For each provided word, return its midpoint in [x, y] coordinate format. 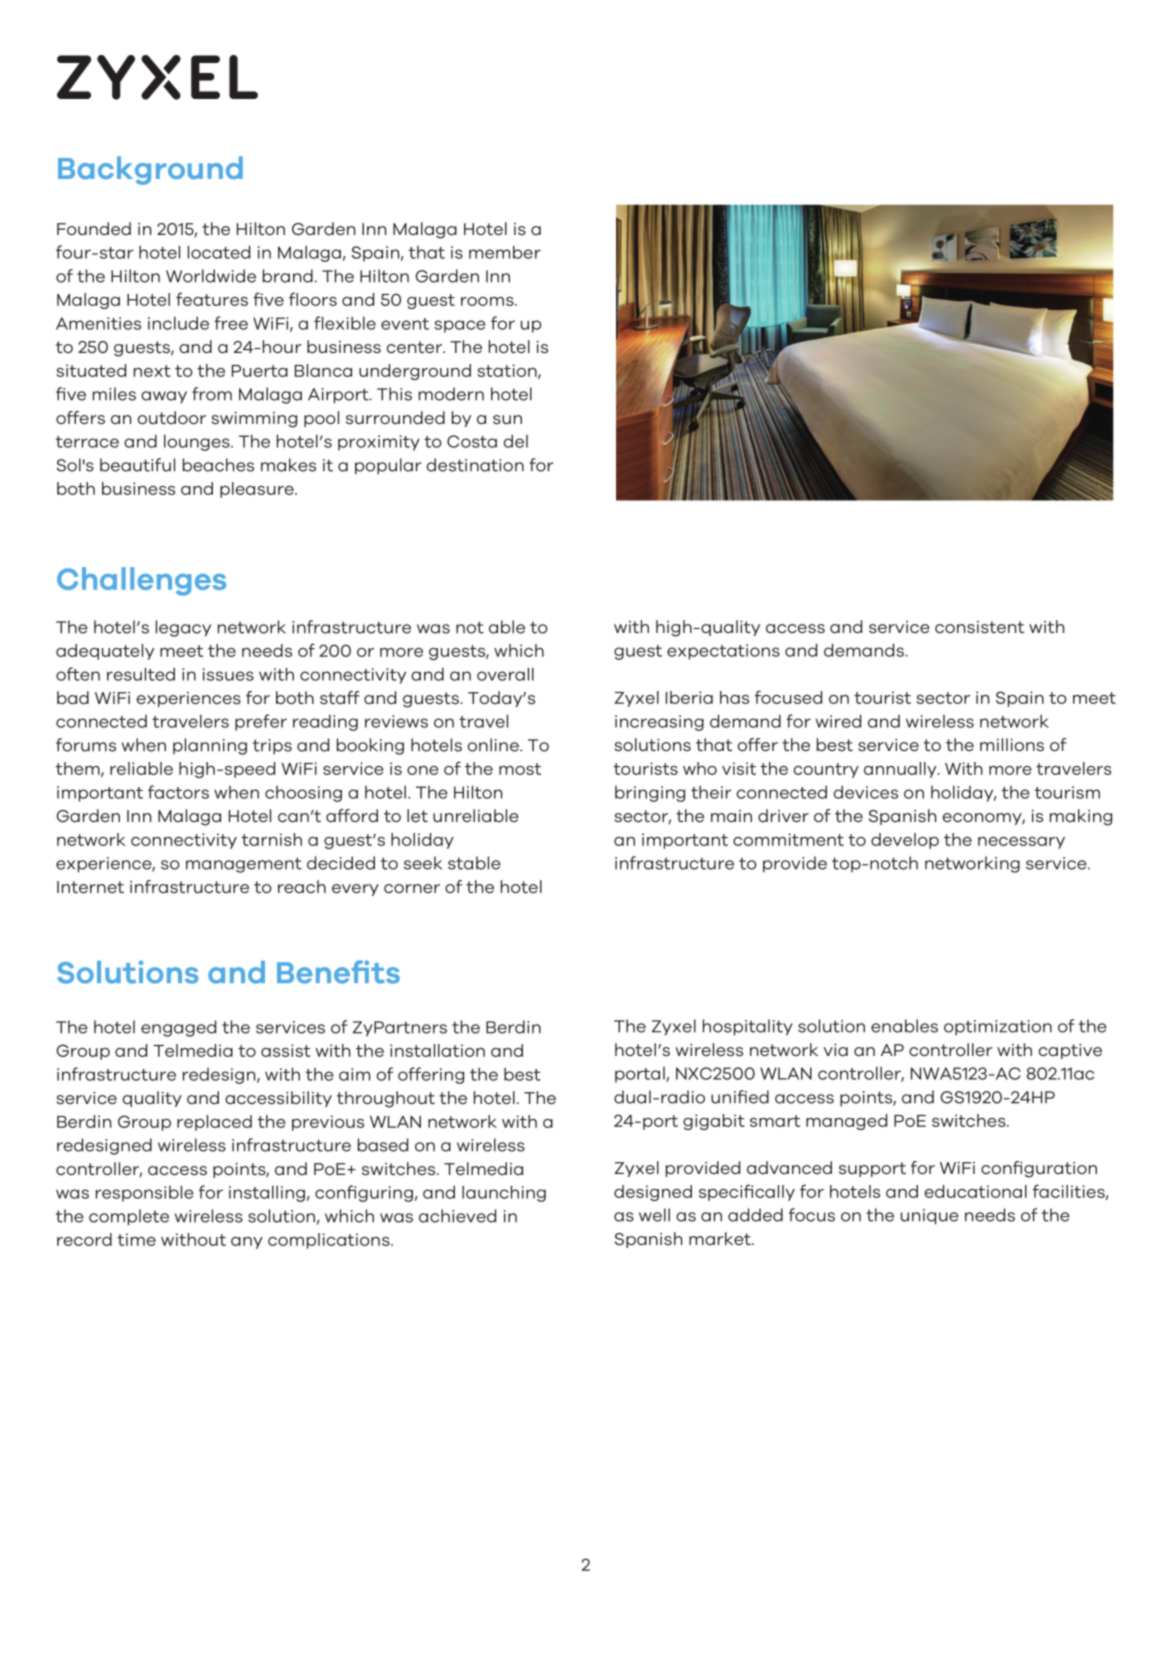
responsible [145, 1193]
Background [150, 170]
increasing [659, 723]
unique [930, 1217]
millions [1012, 744]
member [505, 252]
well [654, 1215]
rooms [488, 301]
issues [228, 674]
